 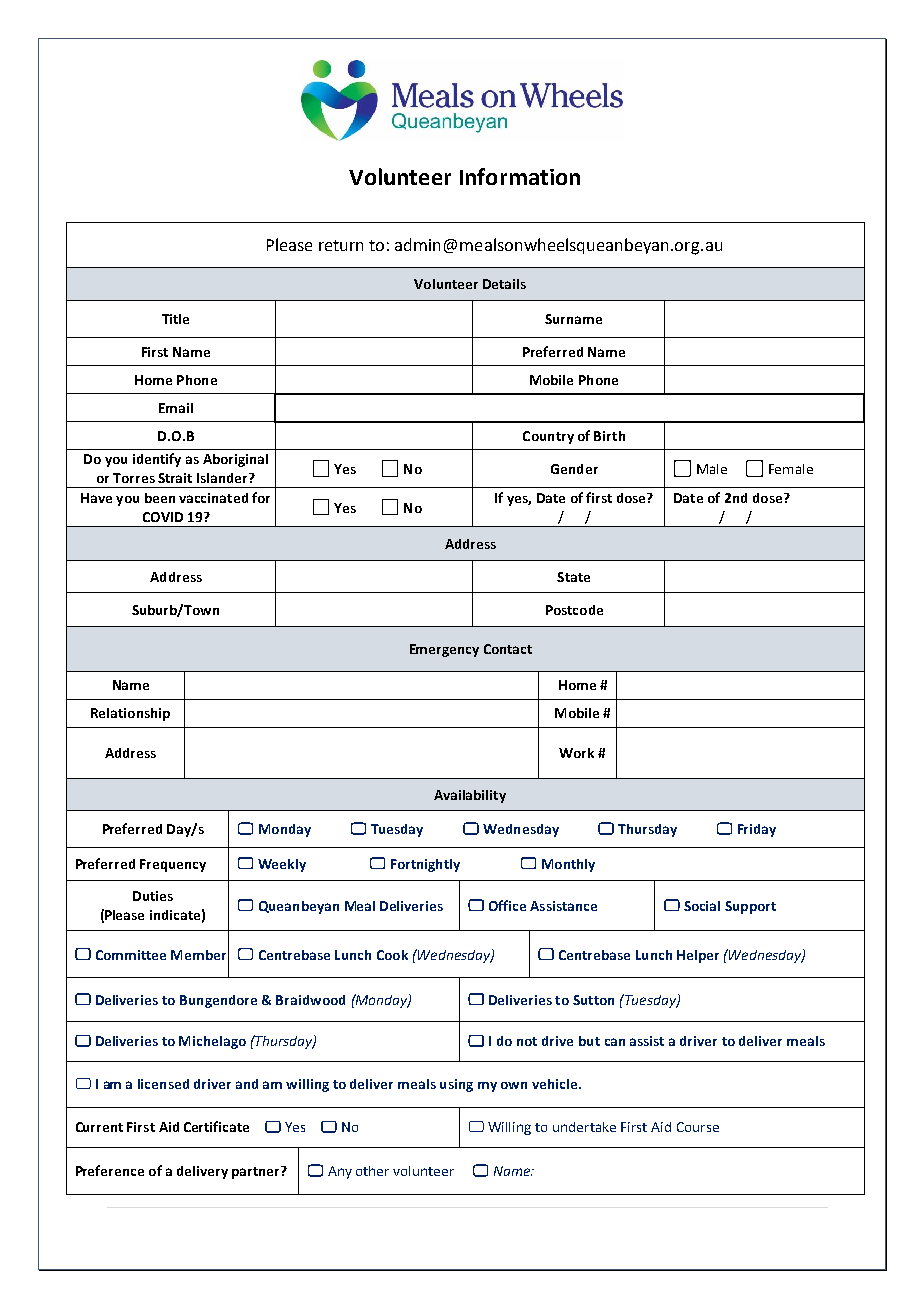 I want to click on return, so click(x=341, y=245).
